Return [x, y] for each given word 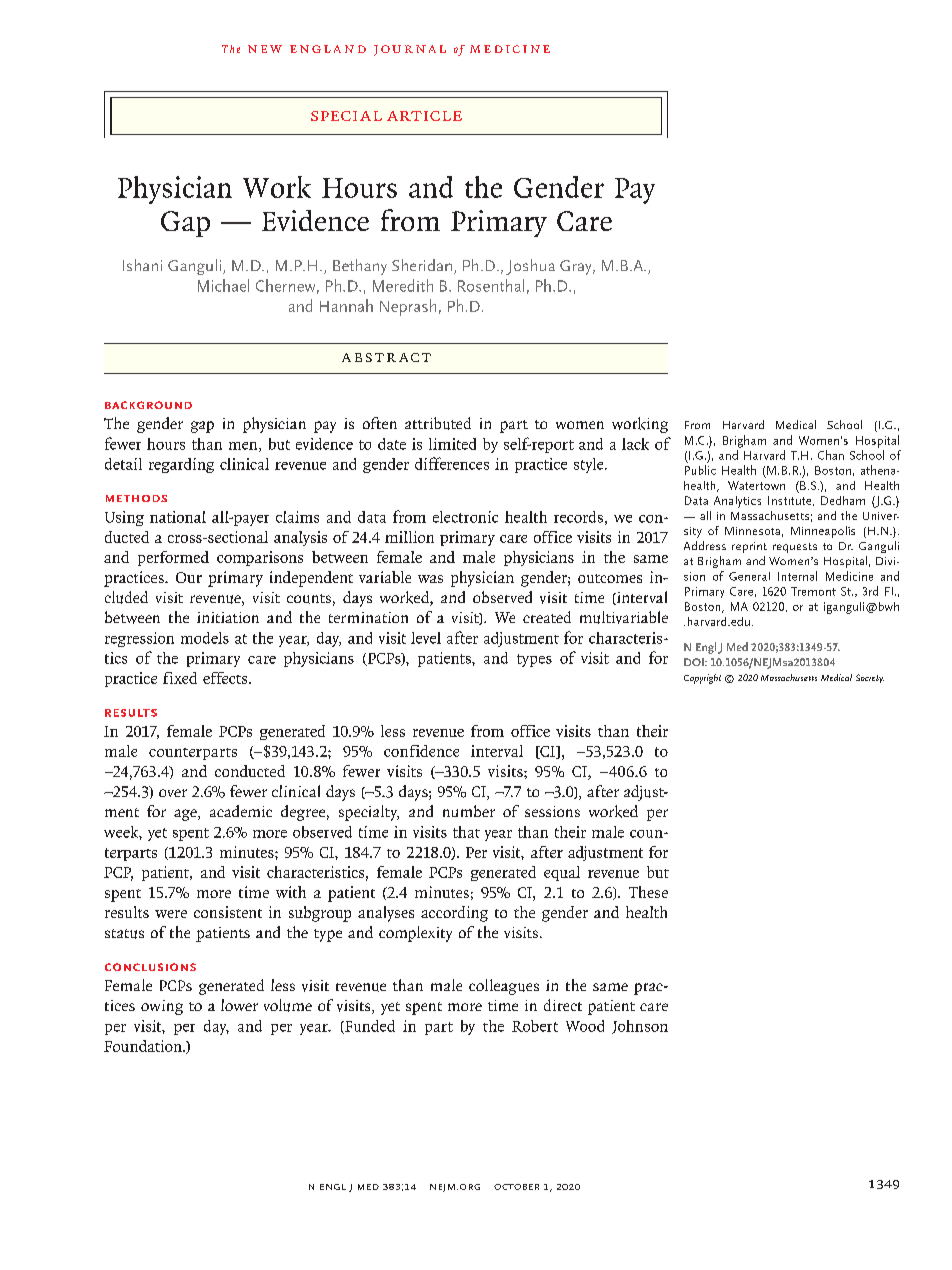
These [648, 892]
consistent [228, 912]
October [516, 1187]
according [454, 914]
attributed [438, 423]
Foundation [144, 1046]
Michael [223, 285]
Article [424, 116]
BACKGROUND [148, 405]
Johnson [640, 1027]
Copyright [702, 679]
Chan [831, 455]
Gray [577, 267]
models [205, 638]
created [547, 617]
